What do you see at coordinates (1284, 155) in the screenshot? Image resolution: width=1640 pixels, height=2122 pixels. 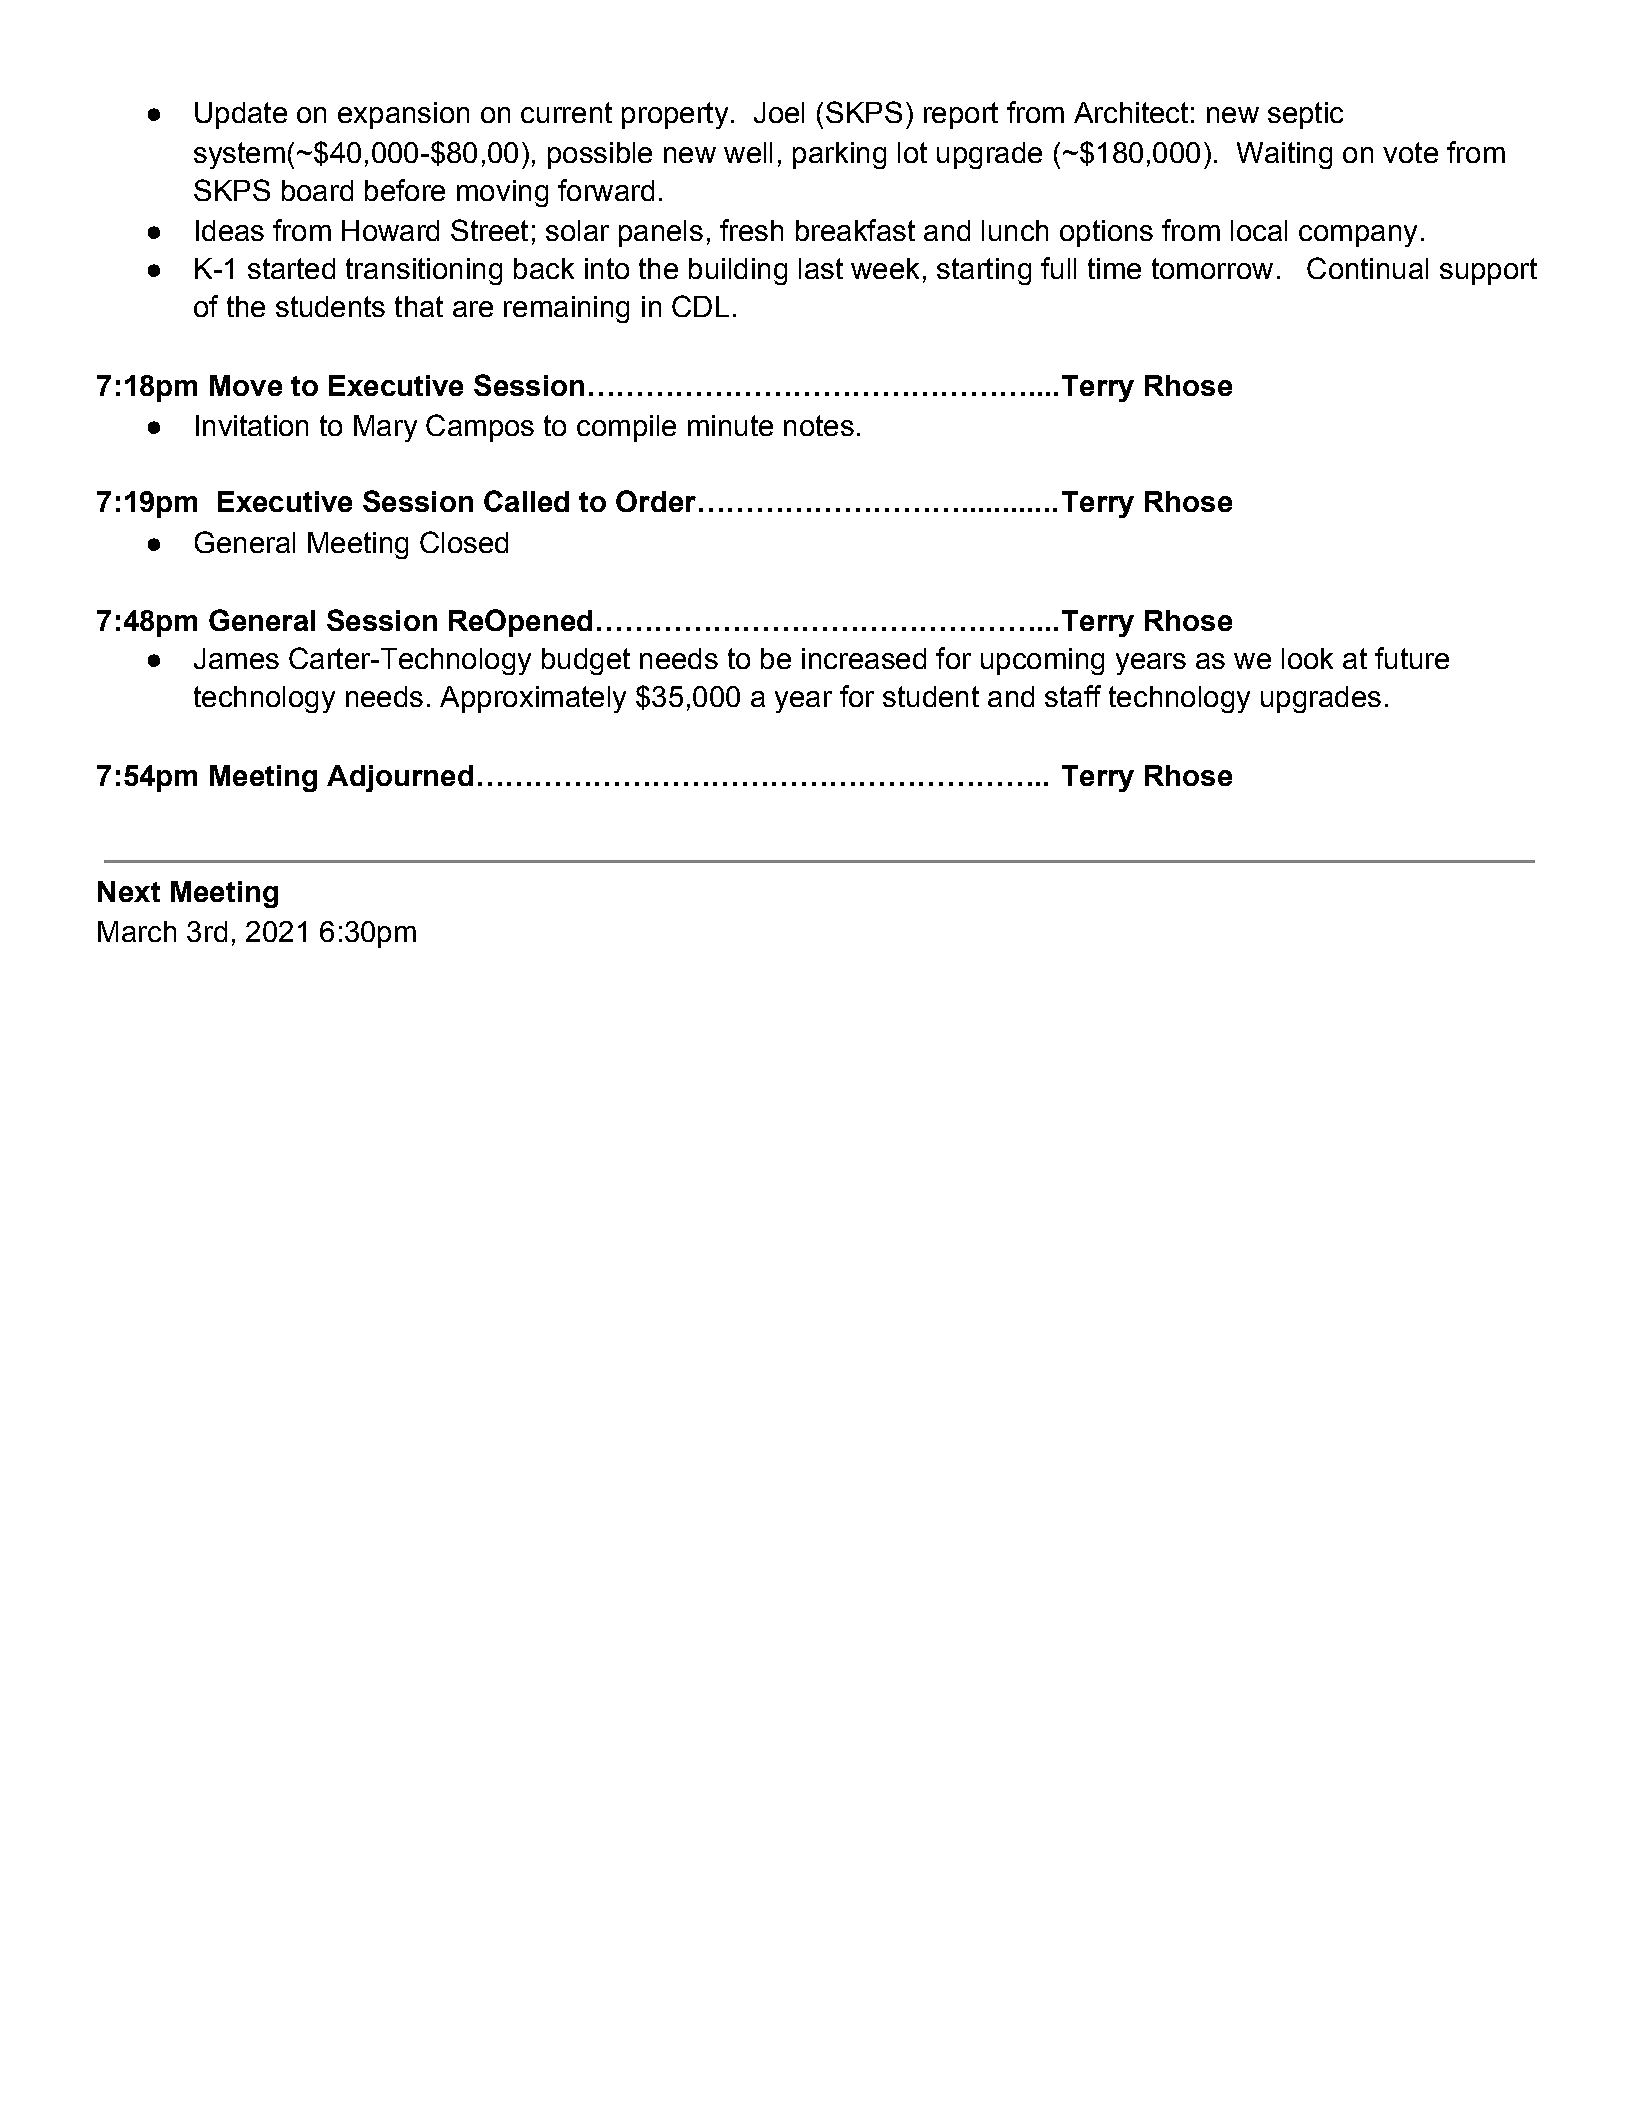 I see `Waiting` at bounding box center [1284, 155].
